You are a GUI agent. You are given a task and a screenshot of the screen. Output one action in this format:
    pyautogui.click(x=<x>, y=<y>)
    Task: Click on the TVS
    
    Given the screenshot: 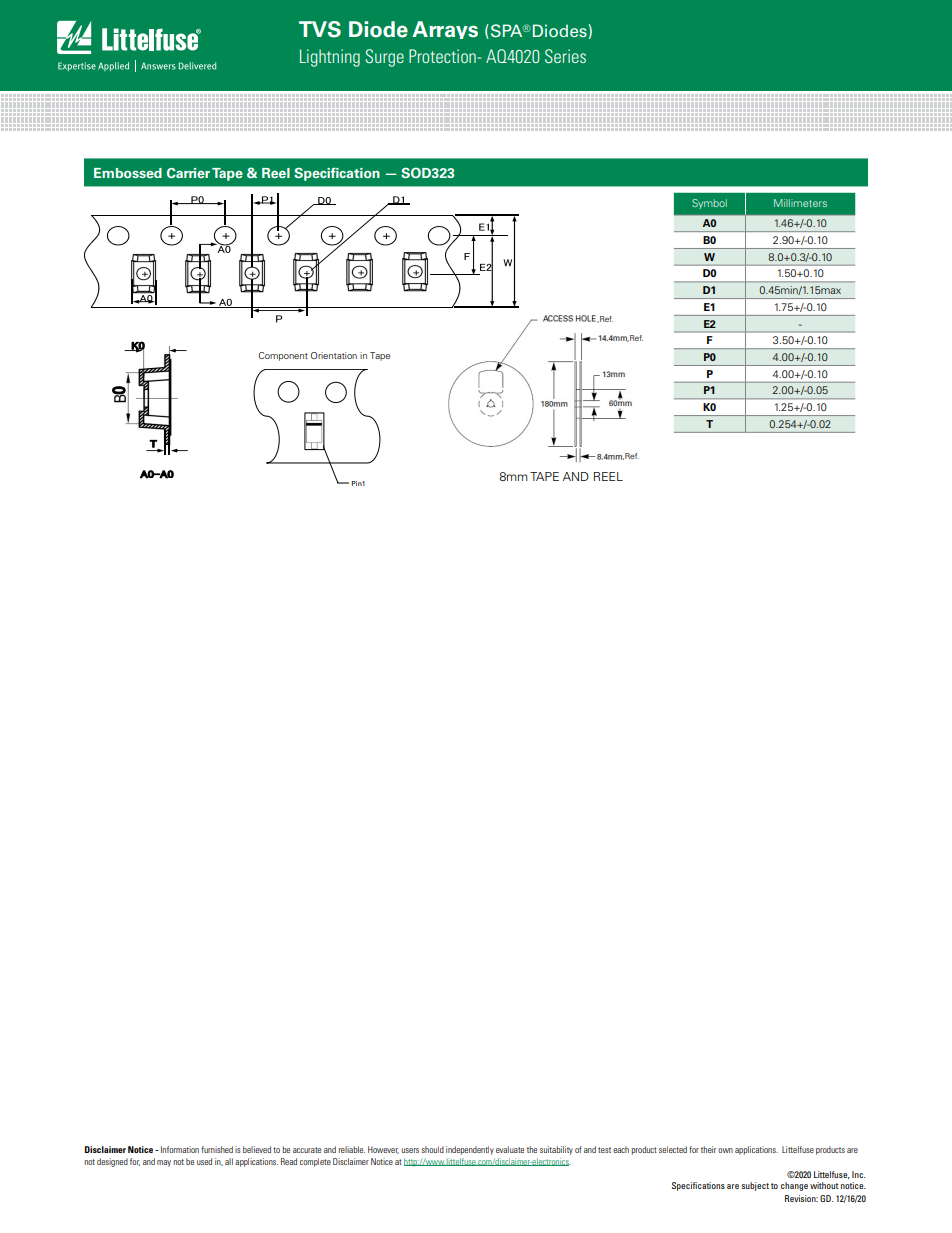 What is the action you would take?
    pyautogui.click(x=320, y=29)
